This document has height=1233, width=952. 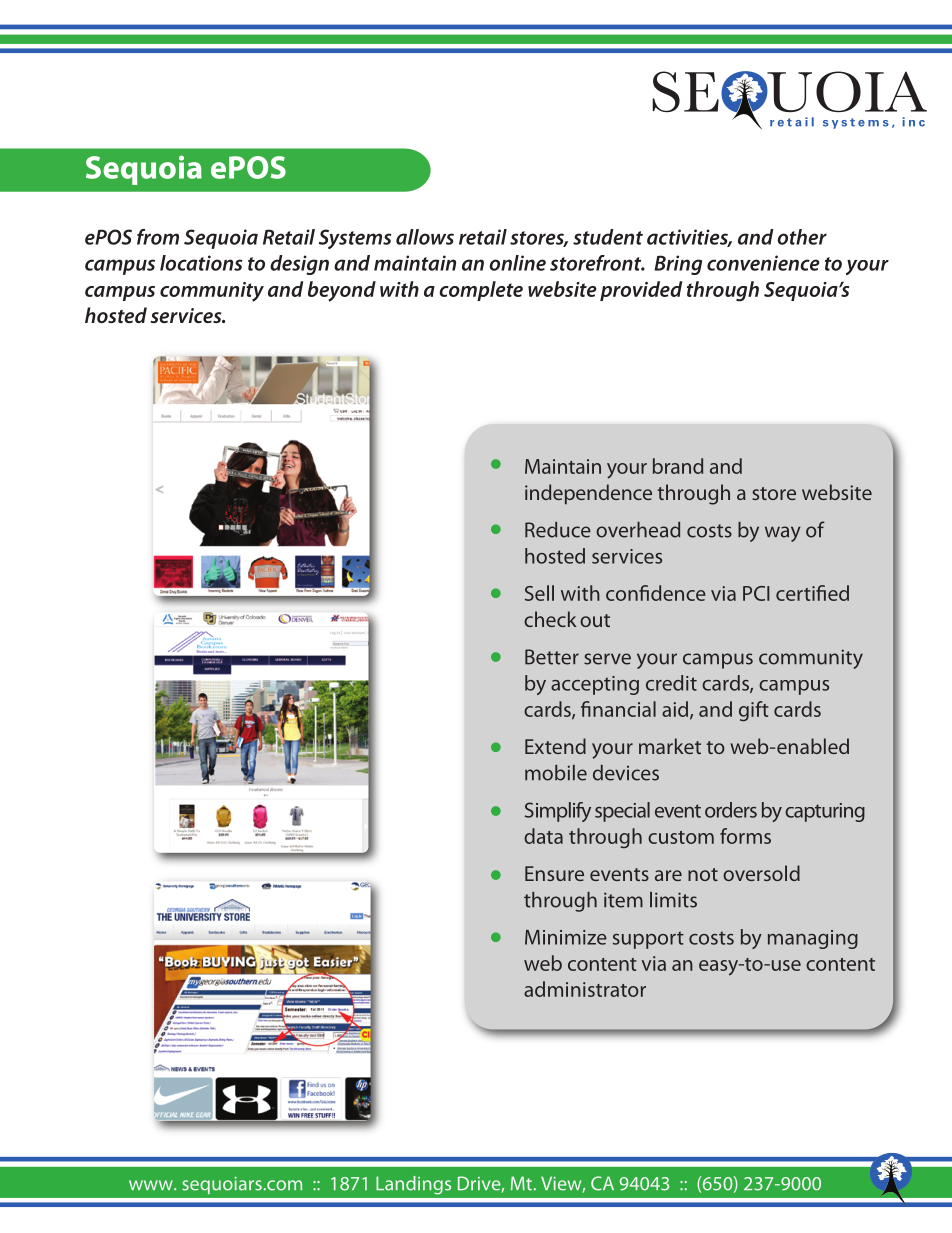 What do you see at coordinates (201, 263) in the document?
I see `locations` at bounding box center [201, 263].
